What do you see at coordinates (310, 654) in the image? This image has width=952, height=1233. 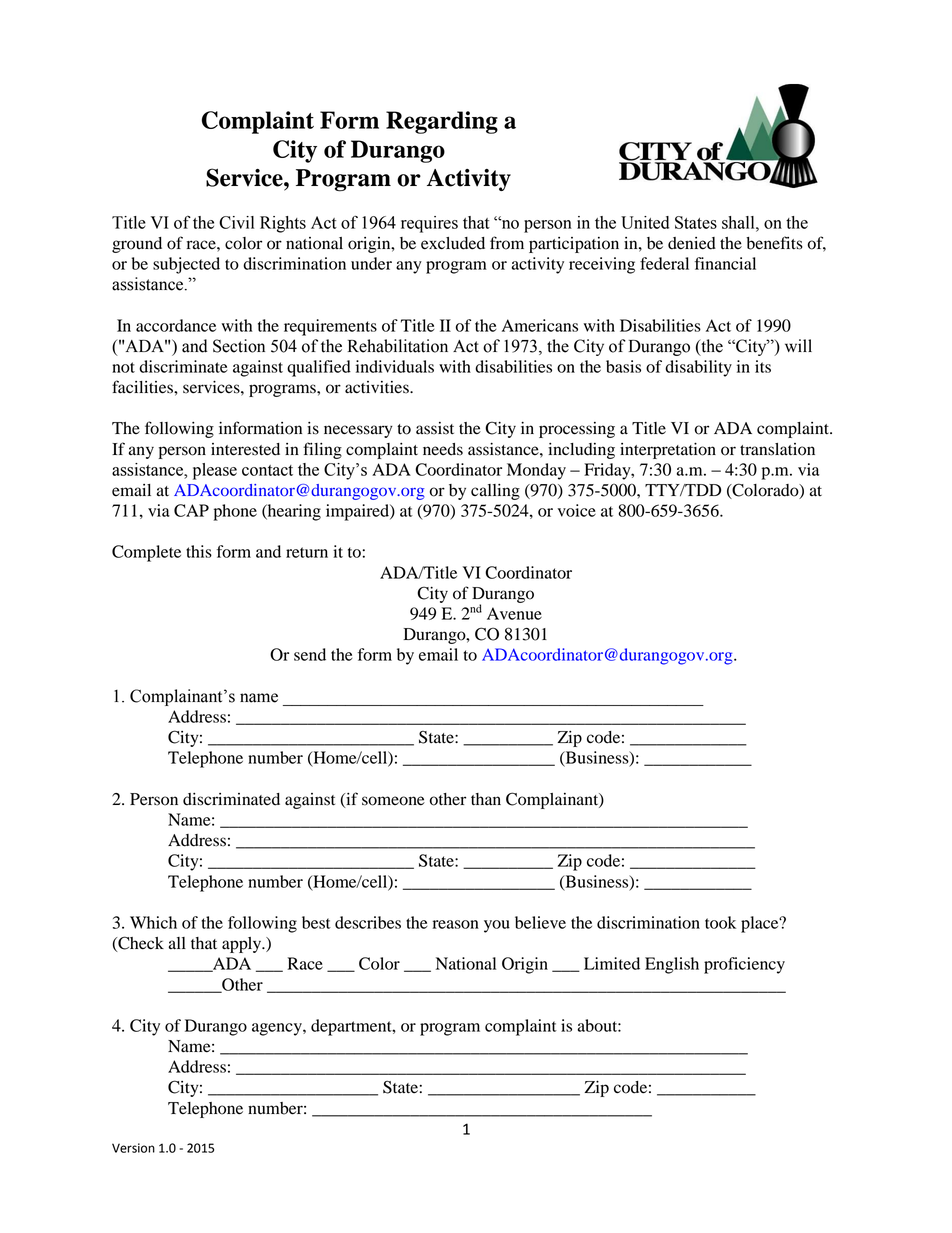 I see `send` at bounding box center [310, 654].
